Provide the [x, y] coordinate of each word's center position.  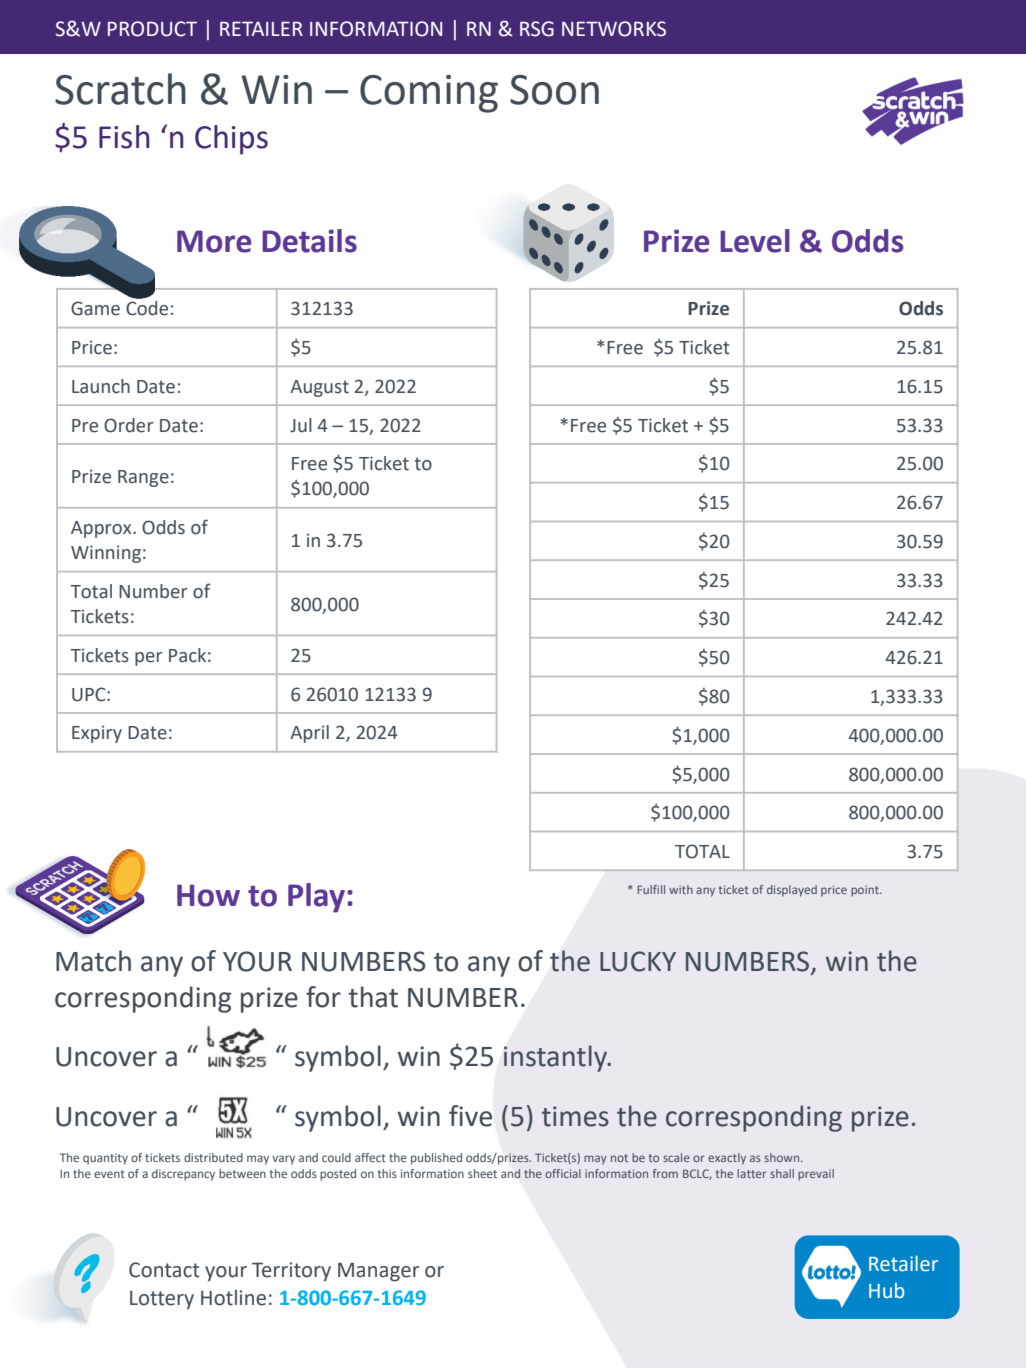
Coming [429, 94]
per [149, 659]
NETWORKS [614, 29]
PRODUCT [152, 29]
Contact [164, 1270]
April [309, 734]
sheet [482, 1173]
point [866, 891]
